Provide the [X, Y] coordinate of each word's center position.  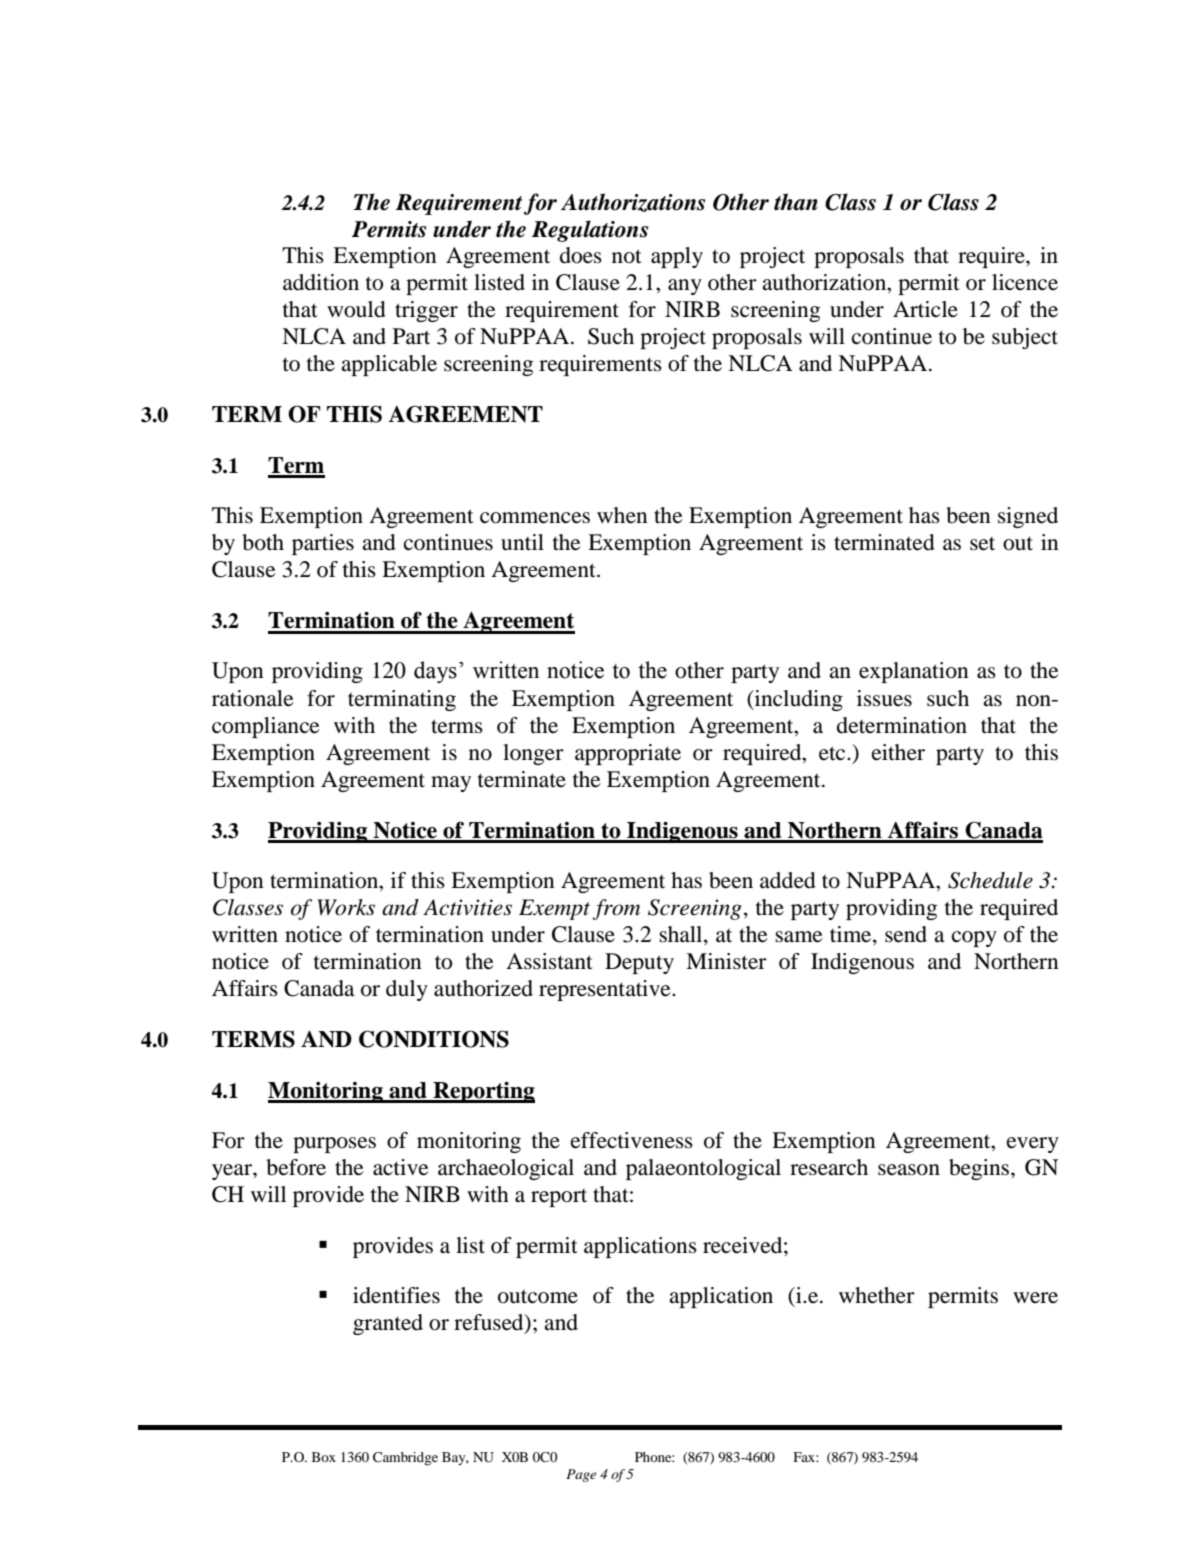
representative [606, 990]
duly [407, 990]
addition [321, 282]
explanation [914, 672]
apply [677, 257]
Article [925, 309]
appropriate [628, 754]
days [435, 672]
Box [324, 1457]
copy [974, 939]
